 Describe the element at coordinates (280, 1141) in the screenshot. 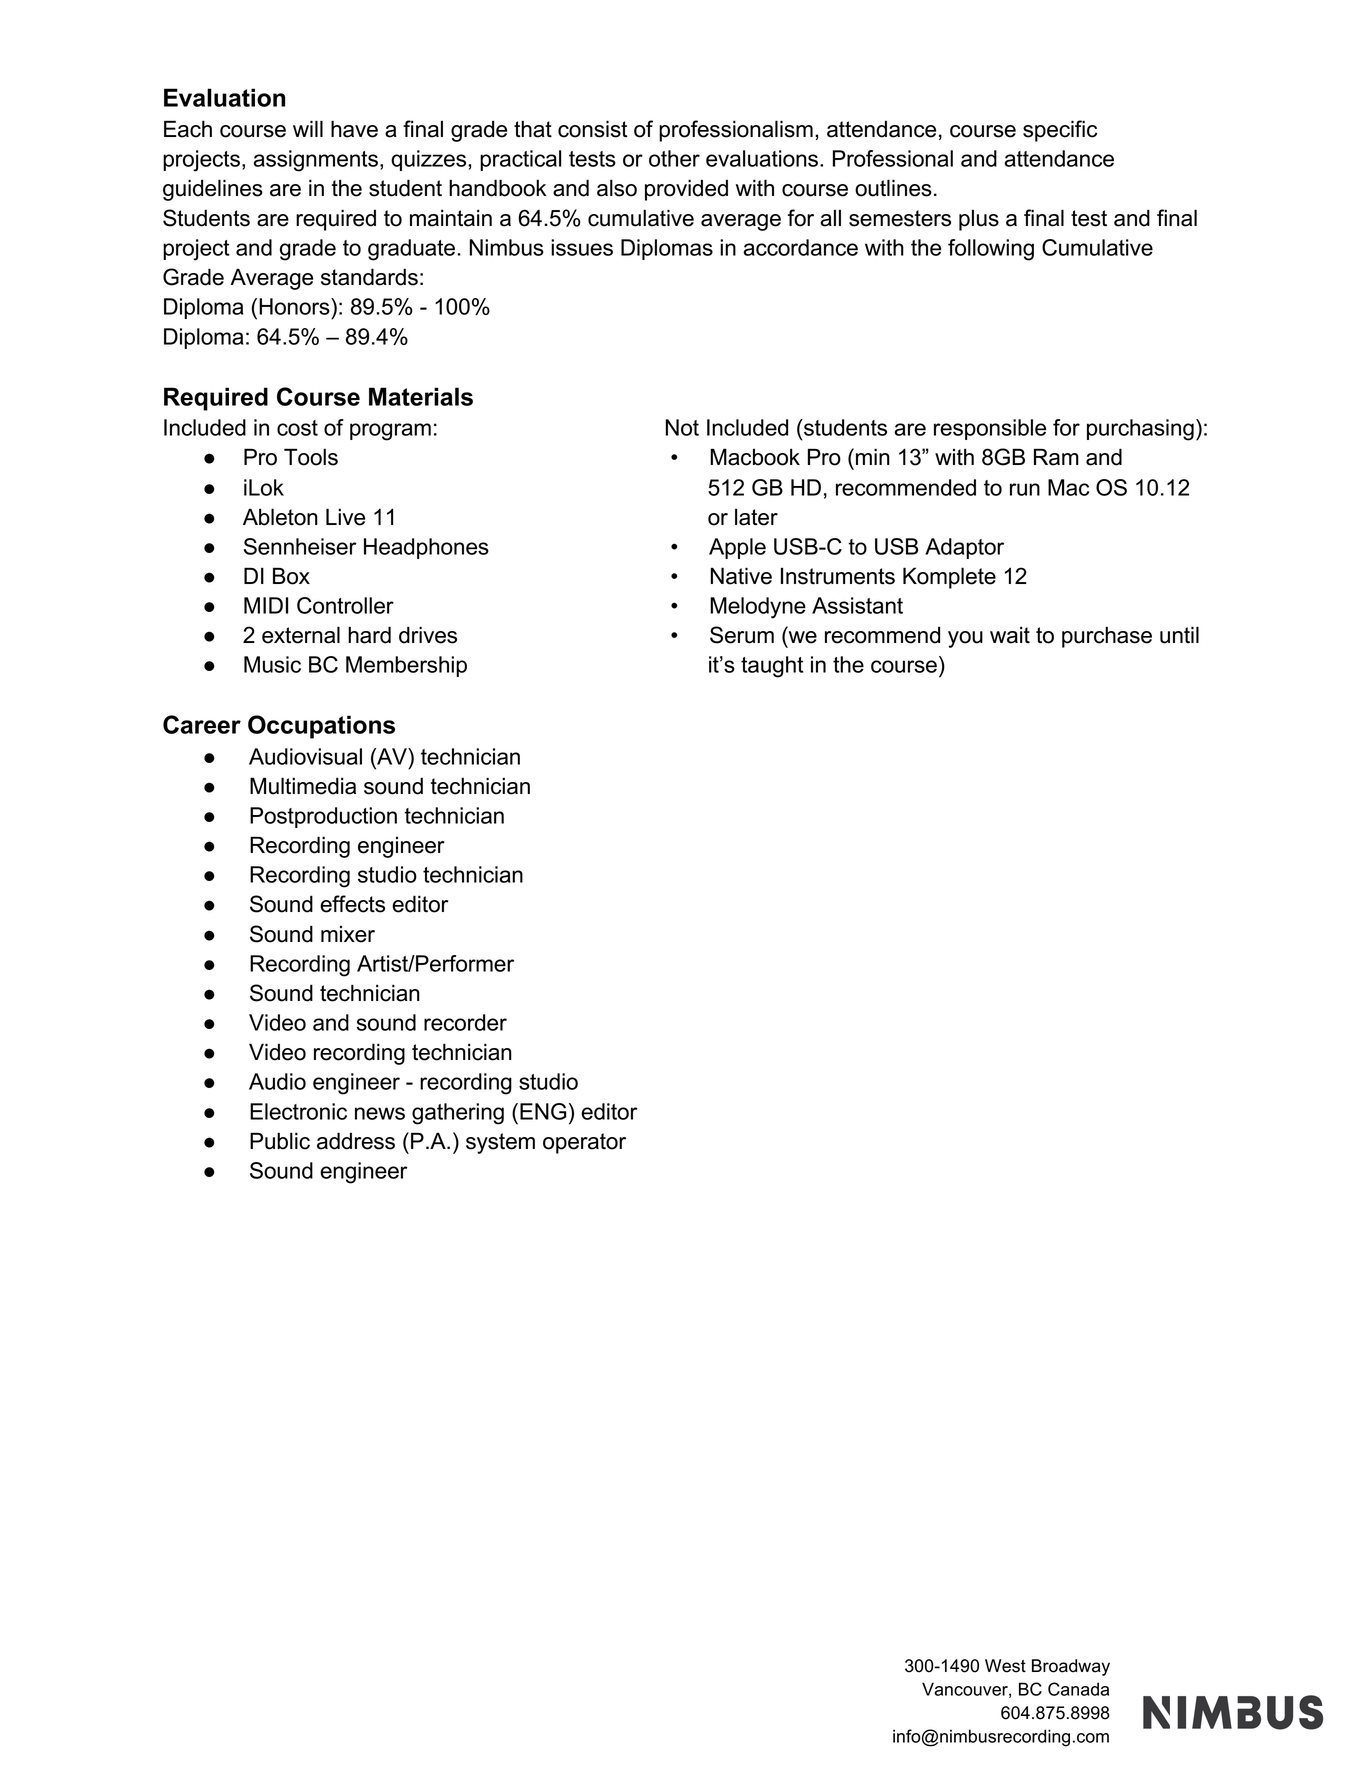

I see `Public` at that location.
